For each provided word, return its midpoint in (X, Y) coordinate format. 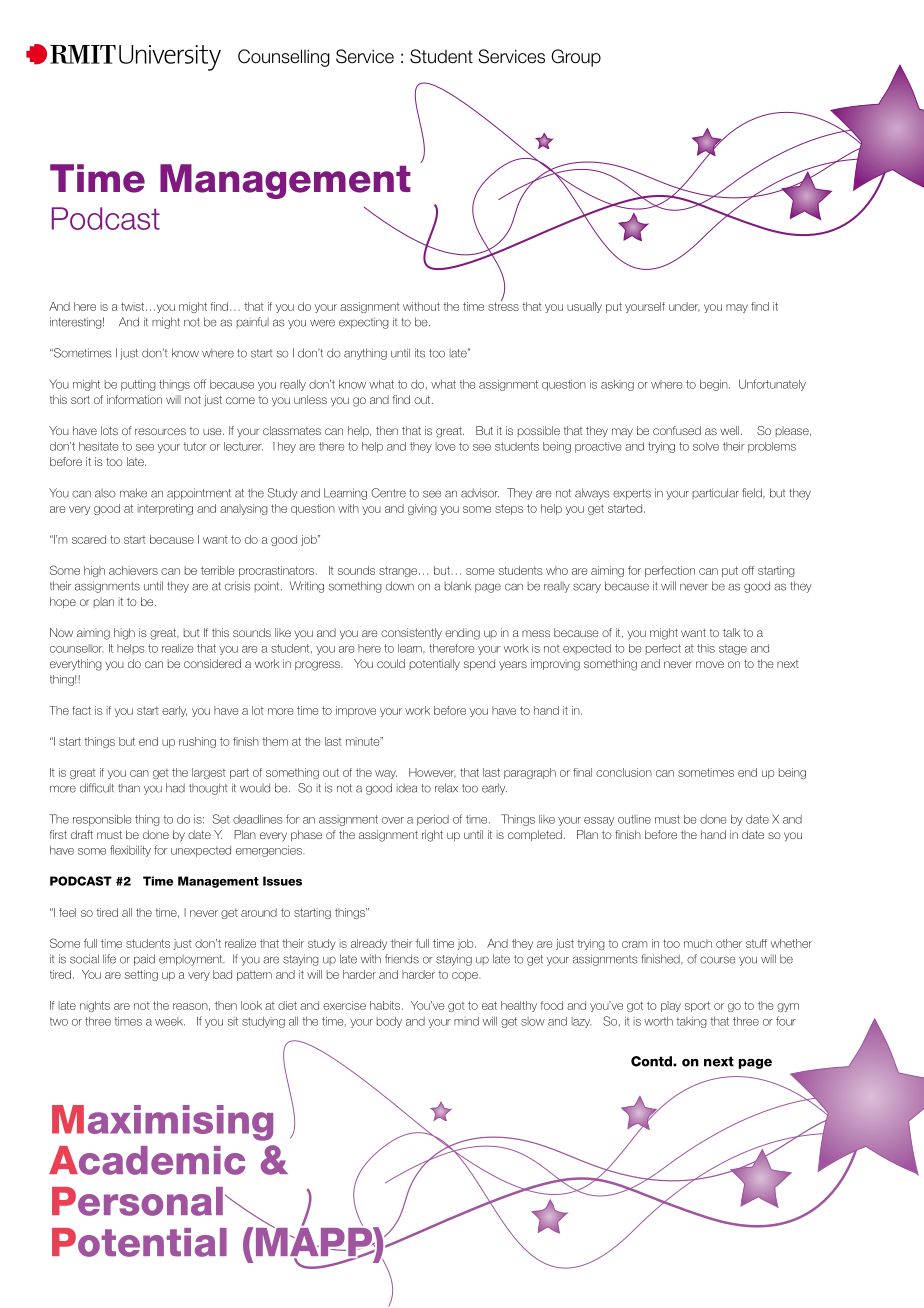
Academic (147, 1160)
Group (576, 58)
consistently (411, 634)
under (684, 307)
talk (731, 632)
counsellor (77, 648)
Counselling (284, 58)
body (389, 1022)
